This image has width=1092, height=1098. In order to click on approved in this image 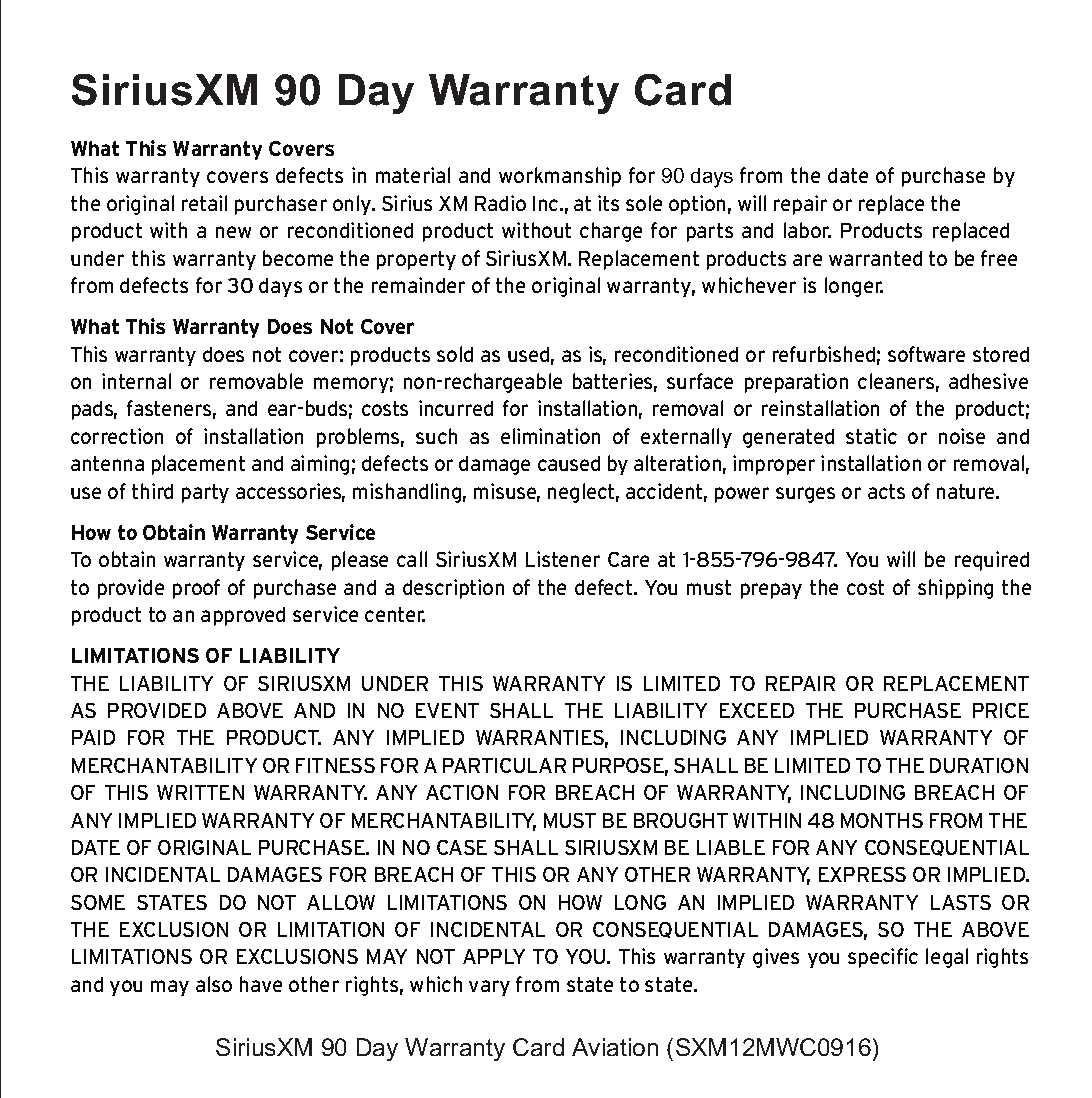, I will do `click(243, 616)`.
